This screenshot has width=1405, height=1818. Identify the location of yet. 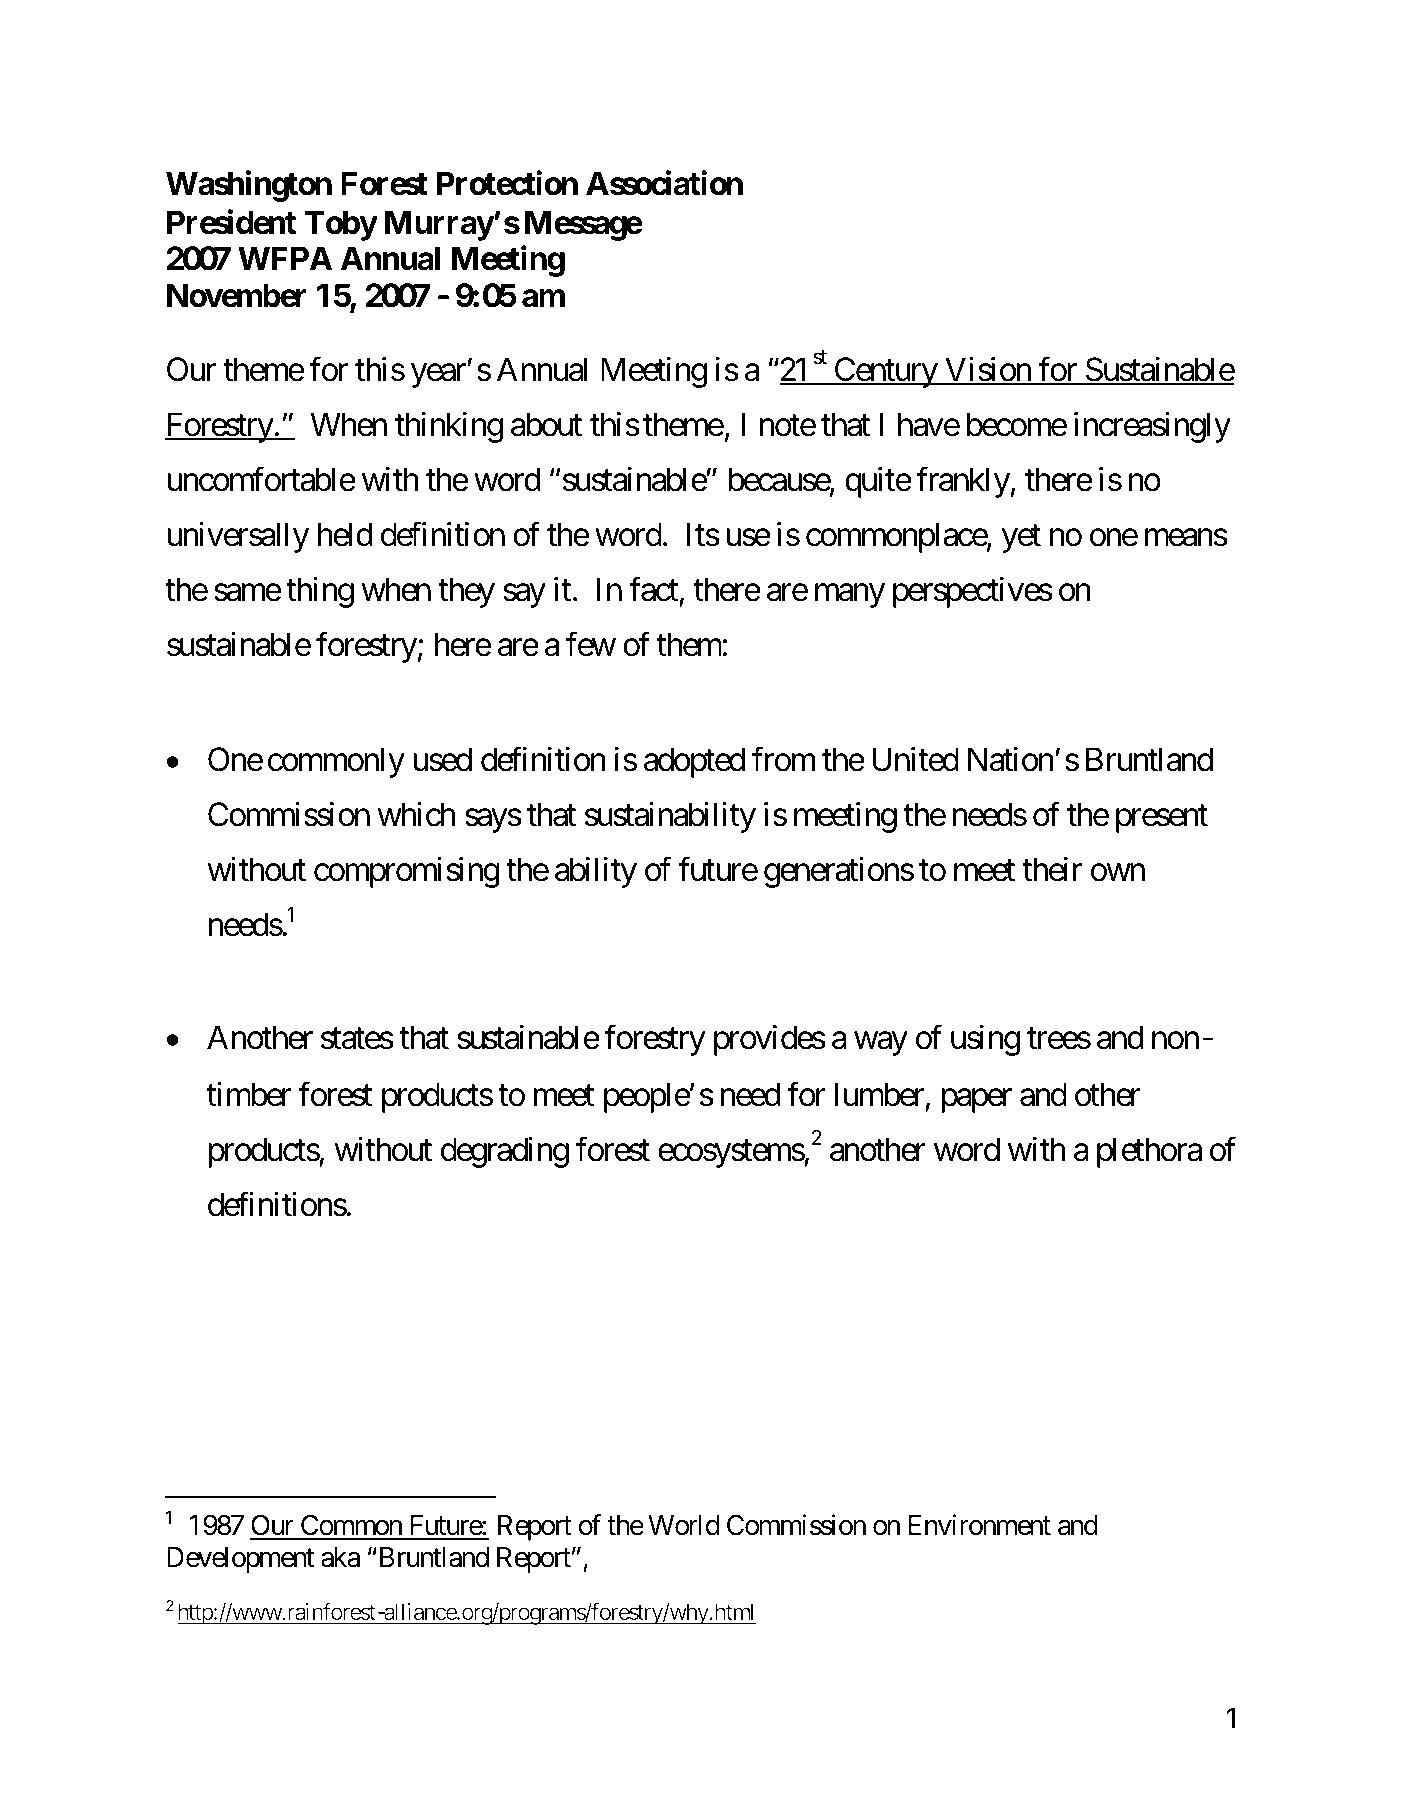
(1021, 539).
